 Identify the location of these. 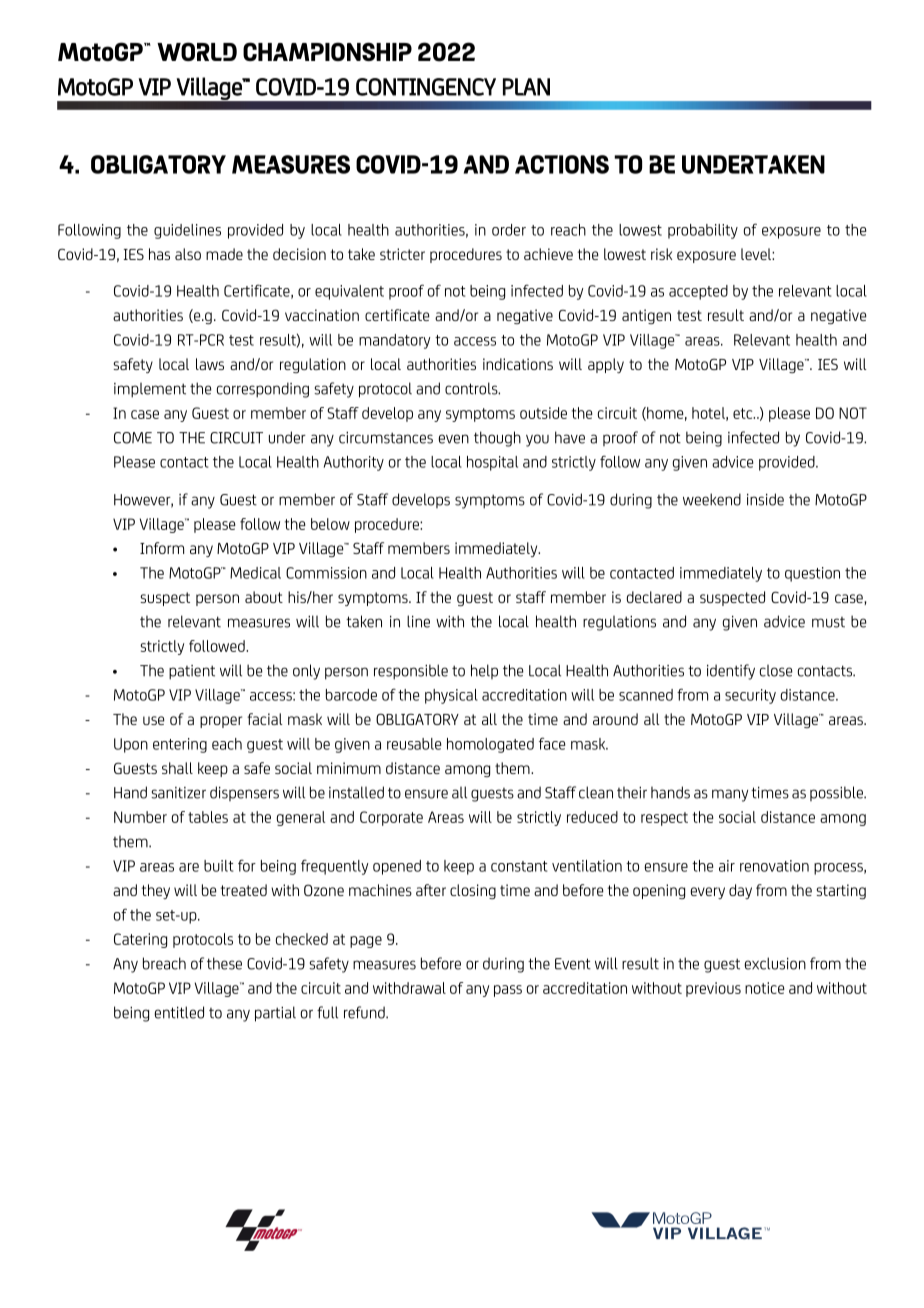
(224, 963).
